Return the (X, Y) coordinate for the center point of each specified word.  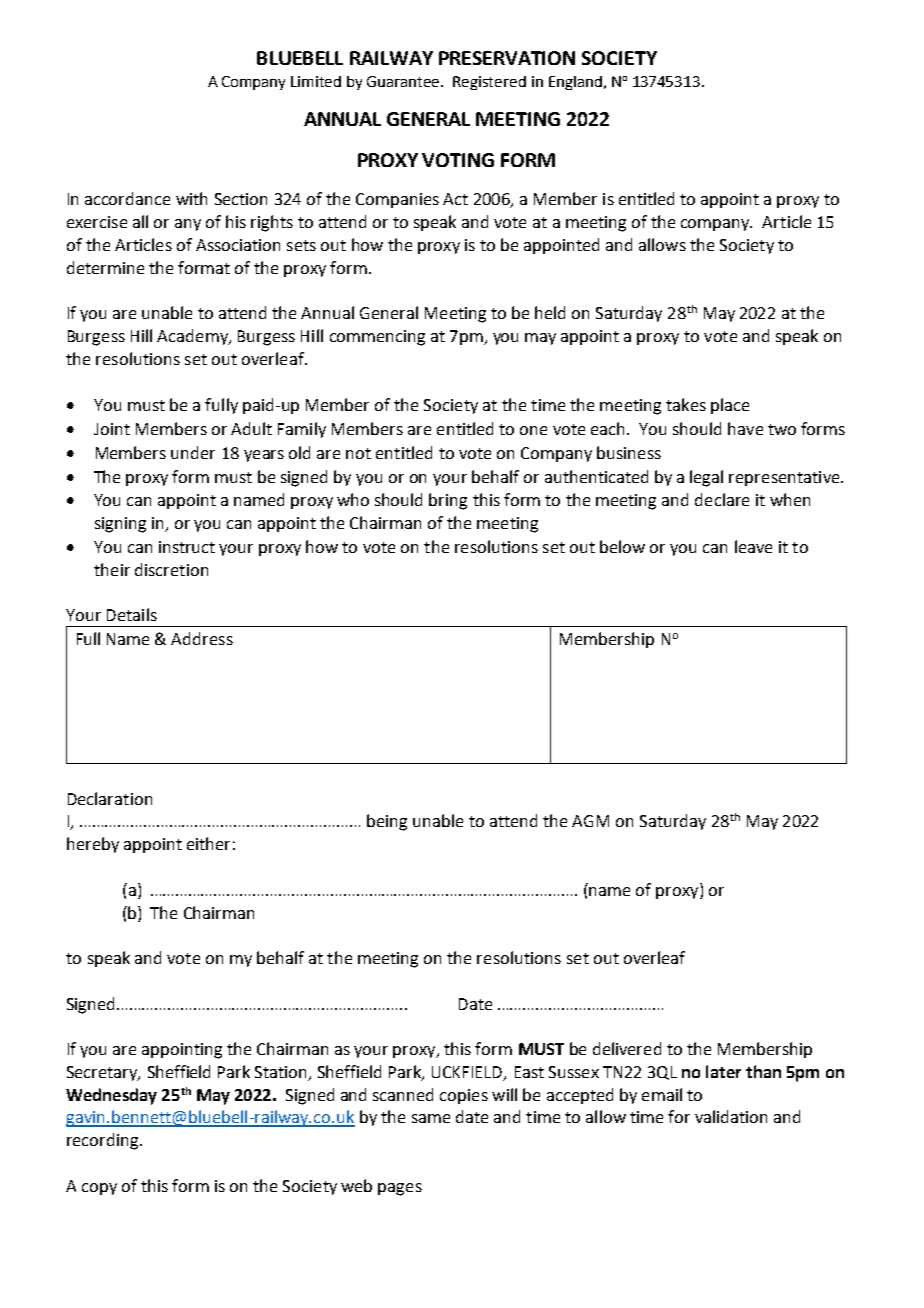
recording (104, 1141)
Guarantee (405, 81)
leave (753, 546)
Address (202, 638)
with (191, 198)
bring (448, 501)
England (575, 83)
